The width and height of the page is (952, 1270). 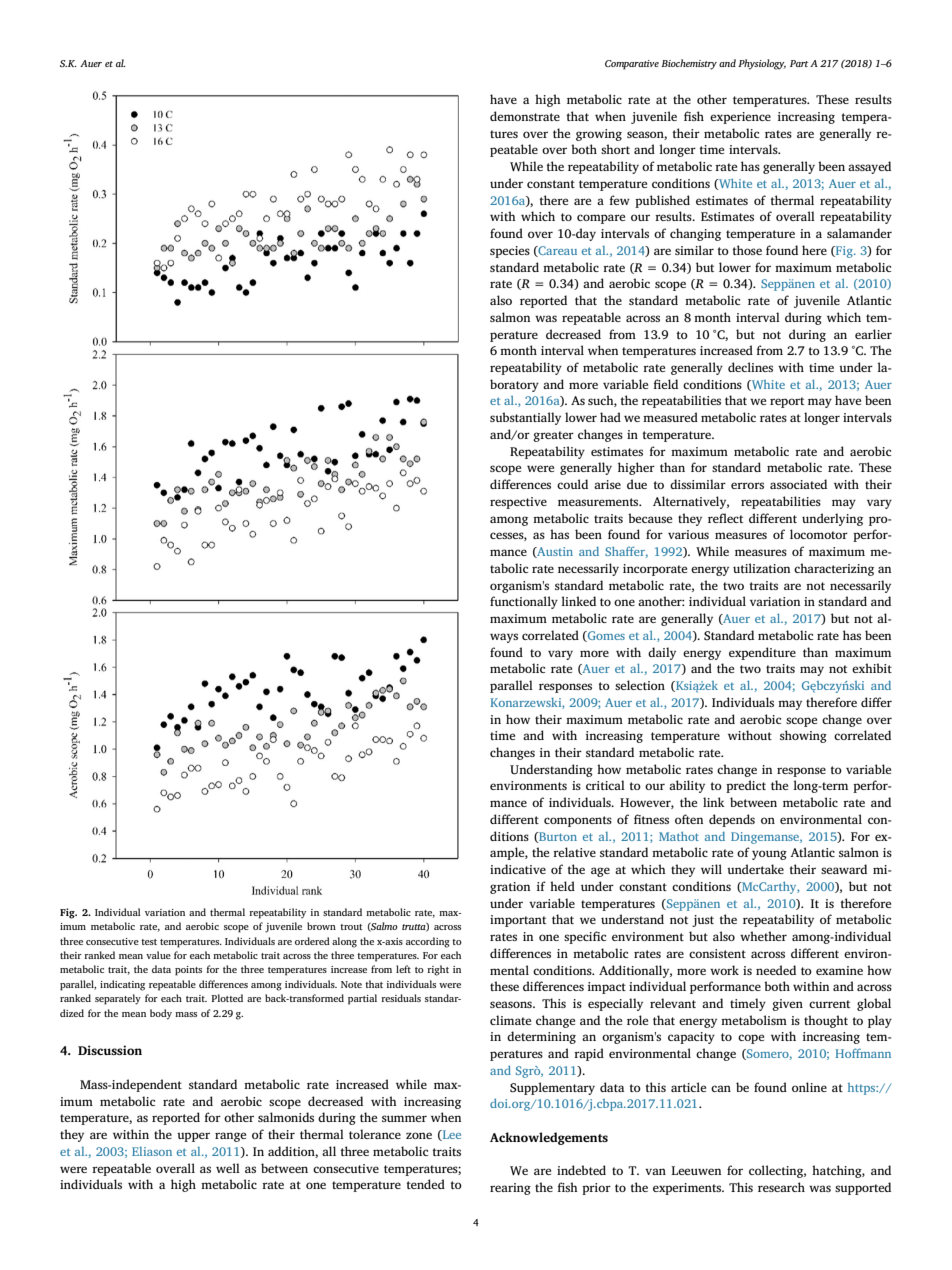 I want to click on associated, so click(x=798, y=484).
